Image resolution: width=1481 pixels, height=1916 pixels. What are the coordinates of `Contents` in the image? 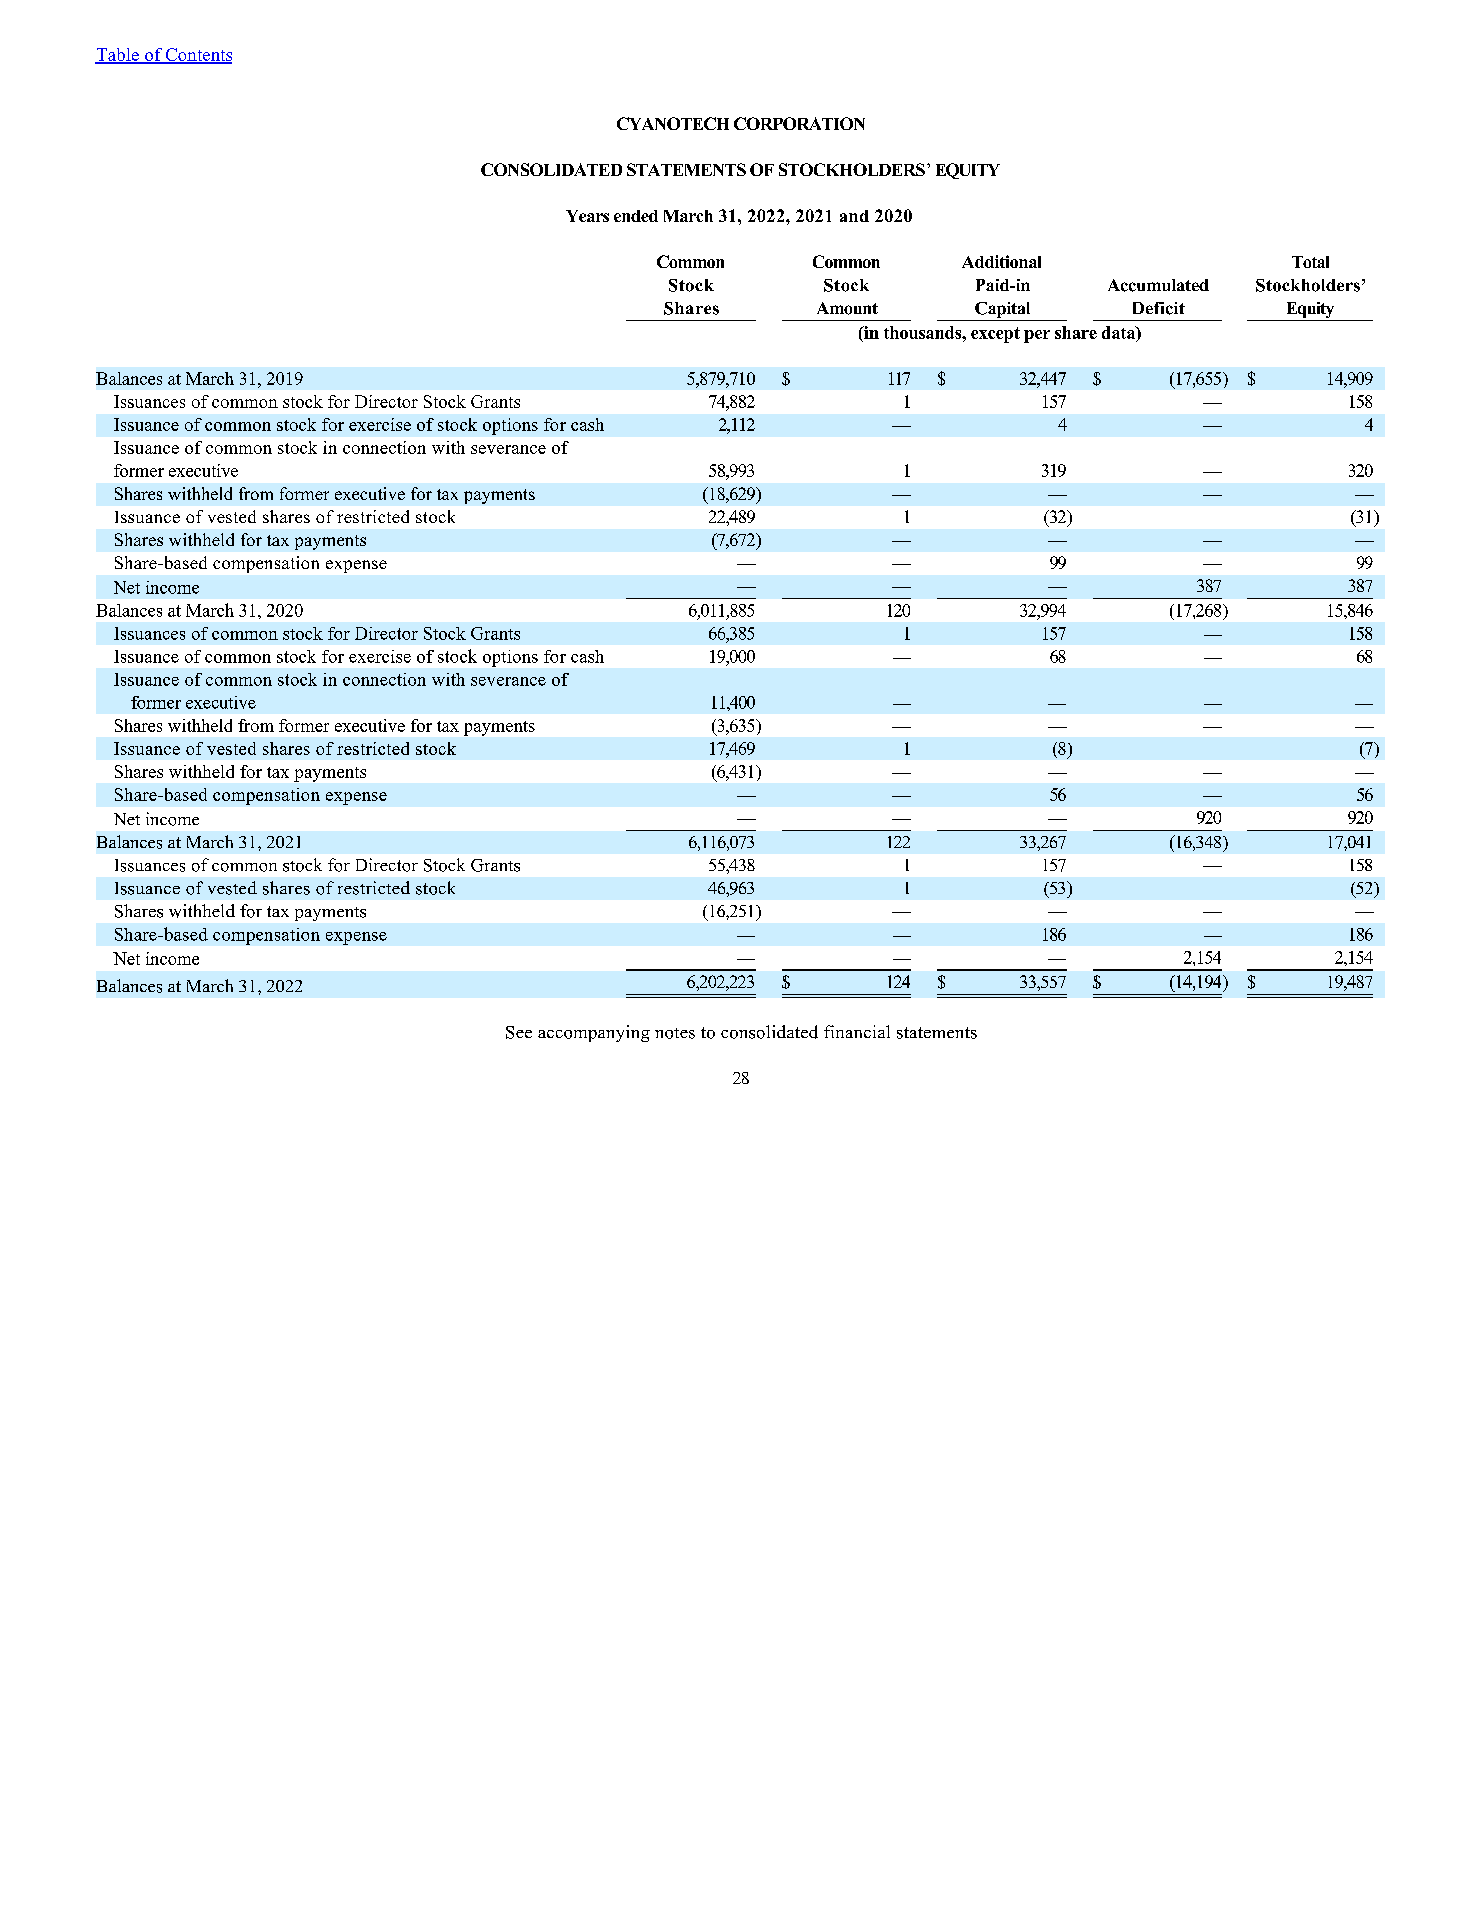 It's located at (197, 56).
